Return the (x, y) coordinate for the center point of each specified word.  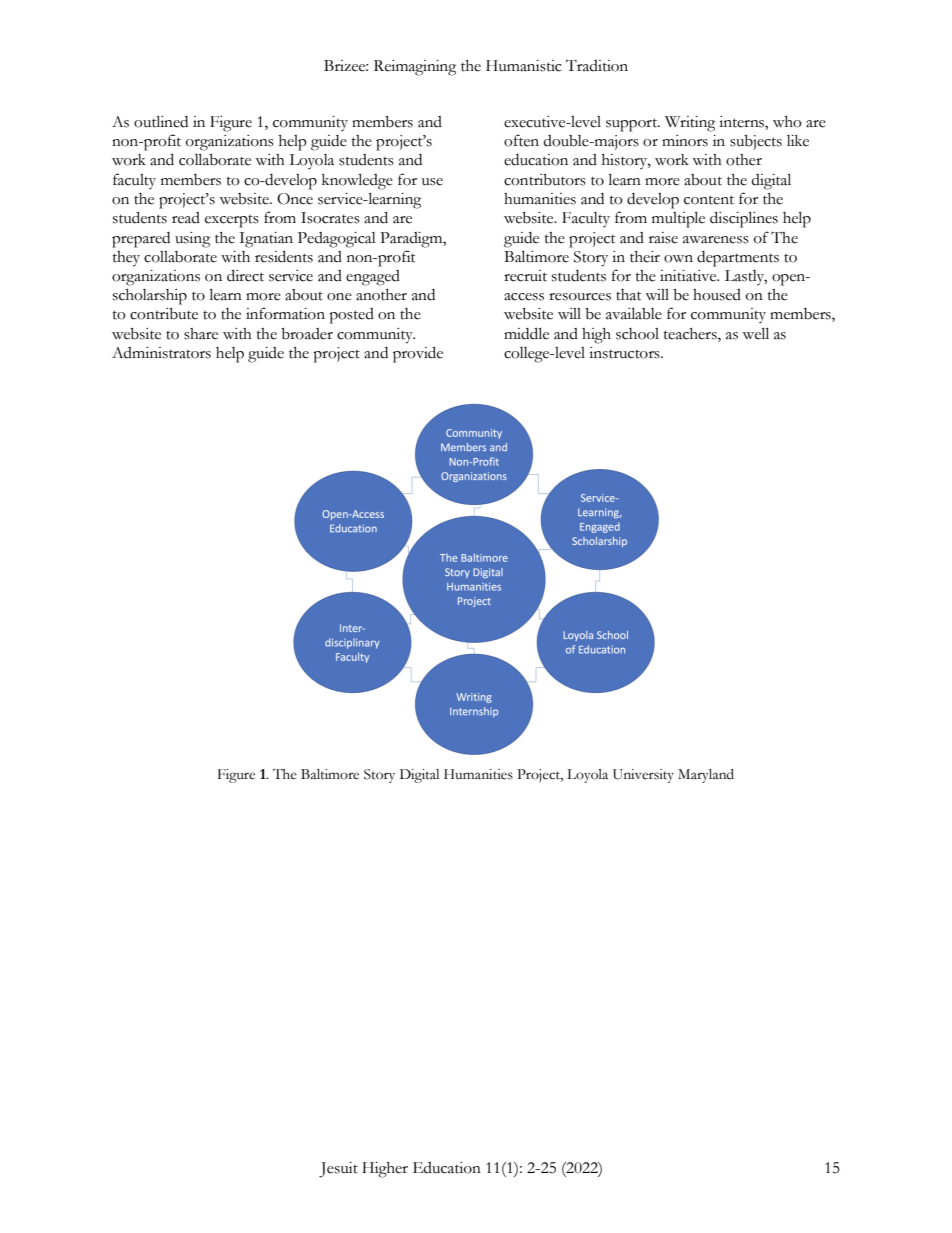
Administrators (161, 353)
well (755, 333)
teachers (691, 334)
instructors (625, 353)
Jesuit (338, 1170)
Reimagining (415, 68)
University (643, 776)
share (201, 334)
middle (526, 333)
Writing (690, 124)
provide (418, 354)
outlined (161, 121)
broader (307, 334)
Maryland (706, 776)
